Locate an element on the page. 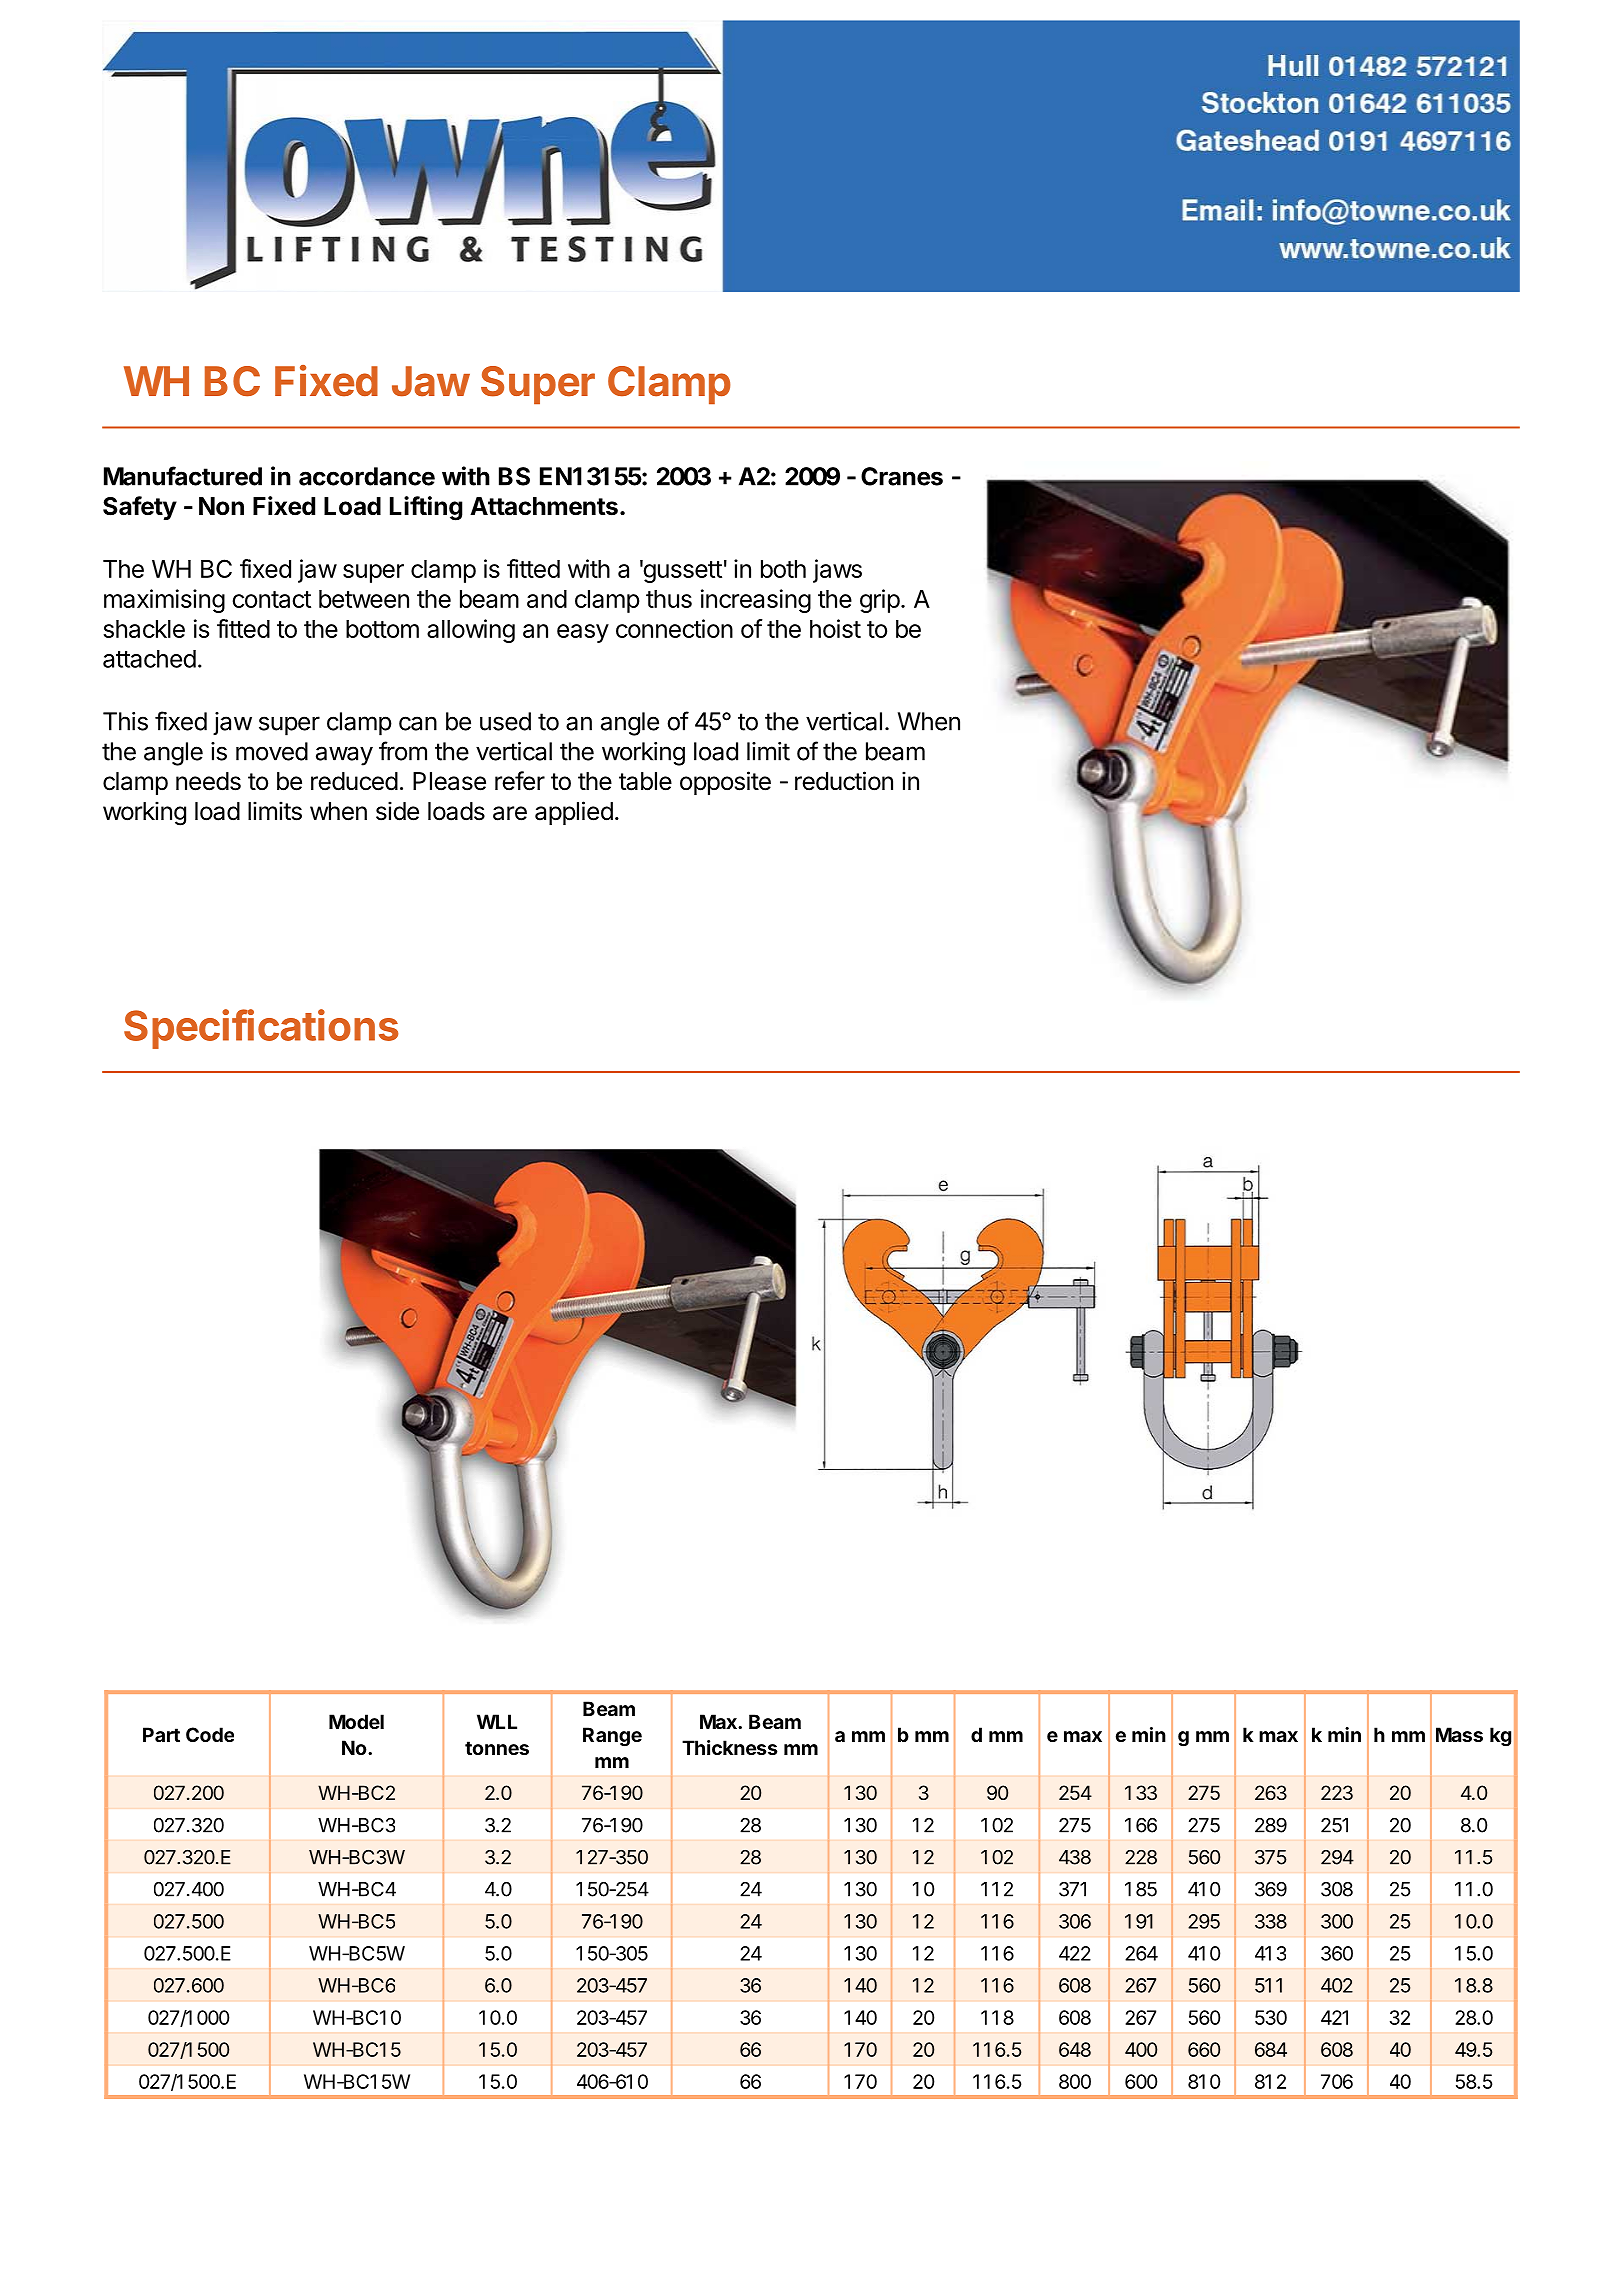 The image size is (1622, 2294). Thickness is located at coordinates (730, 1747).
